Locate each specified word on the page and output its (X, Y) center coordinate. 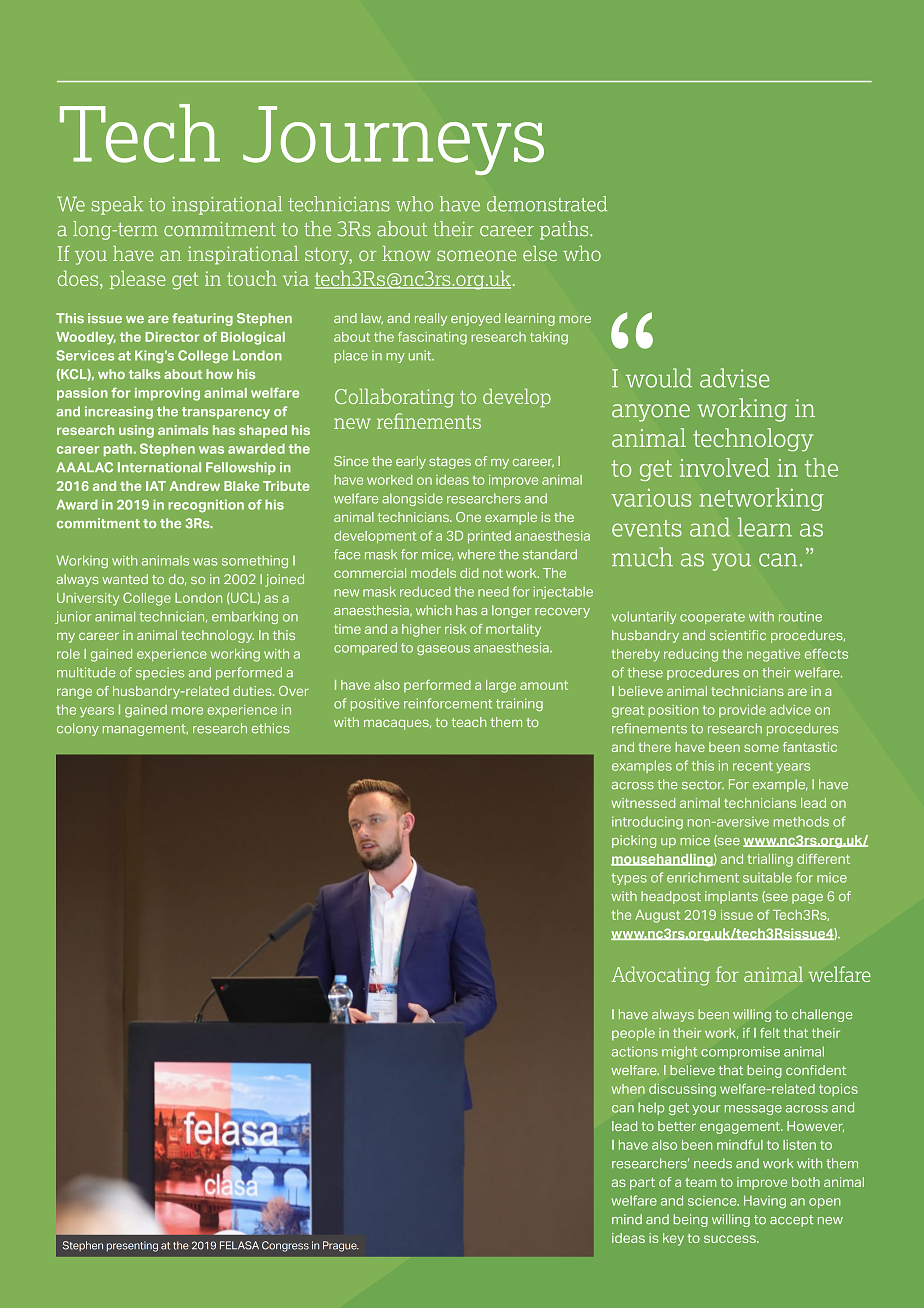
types (629, 879)
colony (78, 729)
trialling (770, 860)
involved (725, 467)
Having (765, 1202)
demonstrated (547, 204)
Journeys (393, 140)
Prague (341, 1246)
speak (117, 205)
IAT (156, 486)
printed (489, 537)
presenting (132, 1246)
